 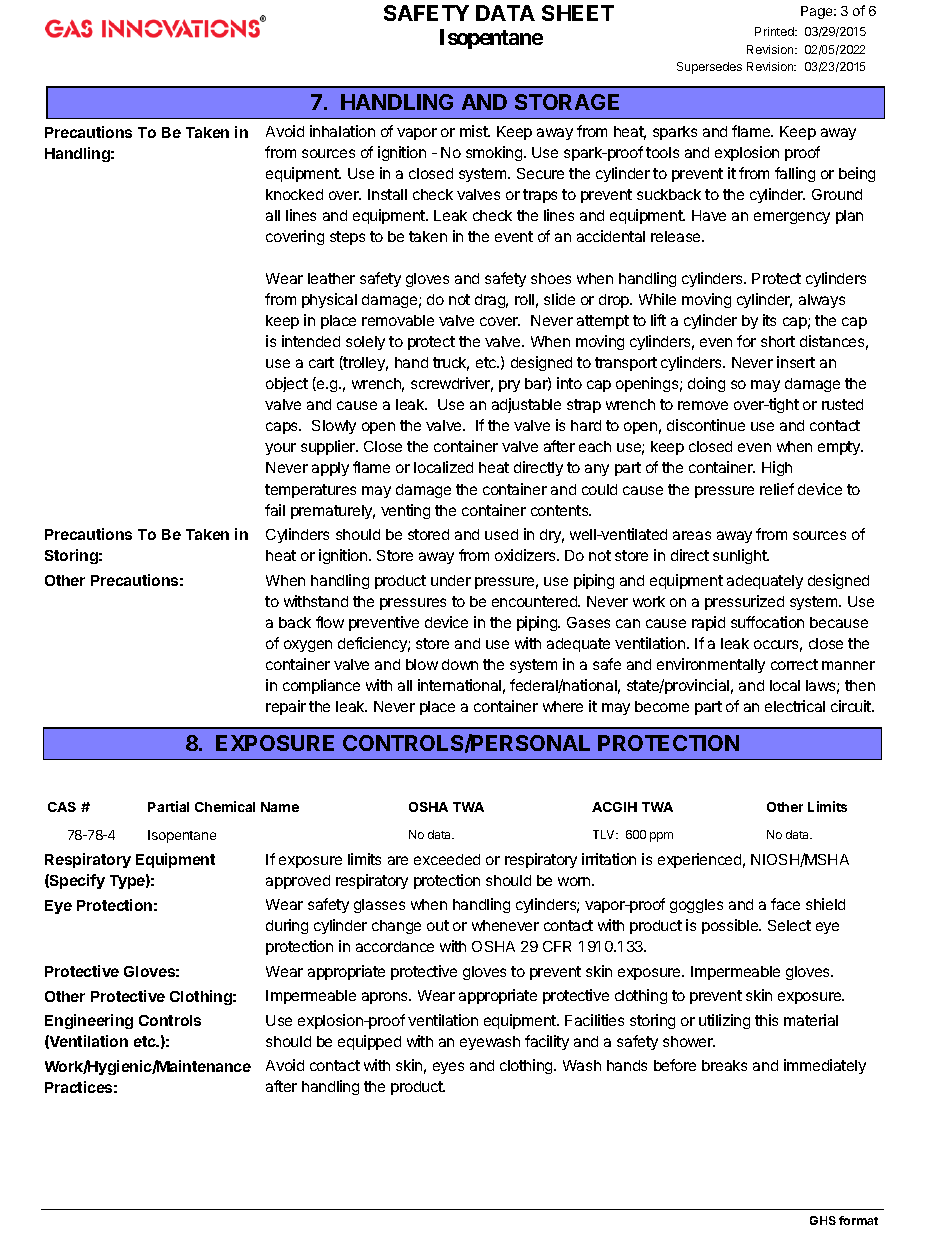 I want to click on Printed, so click(x=775, y=31).
